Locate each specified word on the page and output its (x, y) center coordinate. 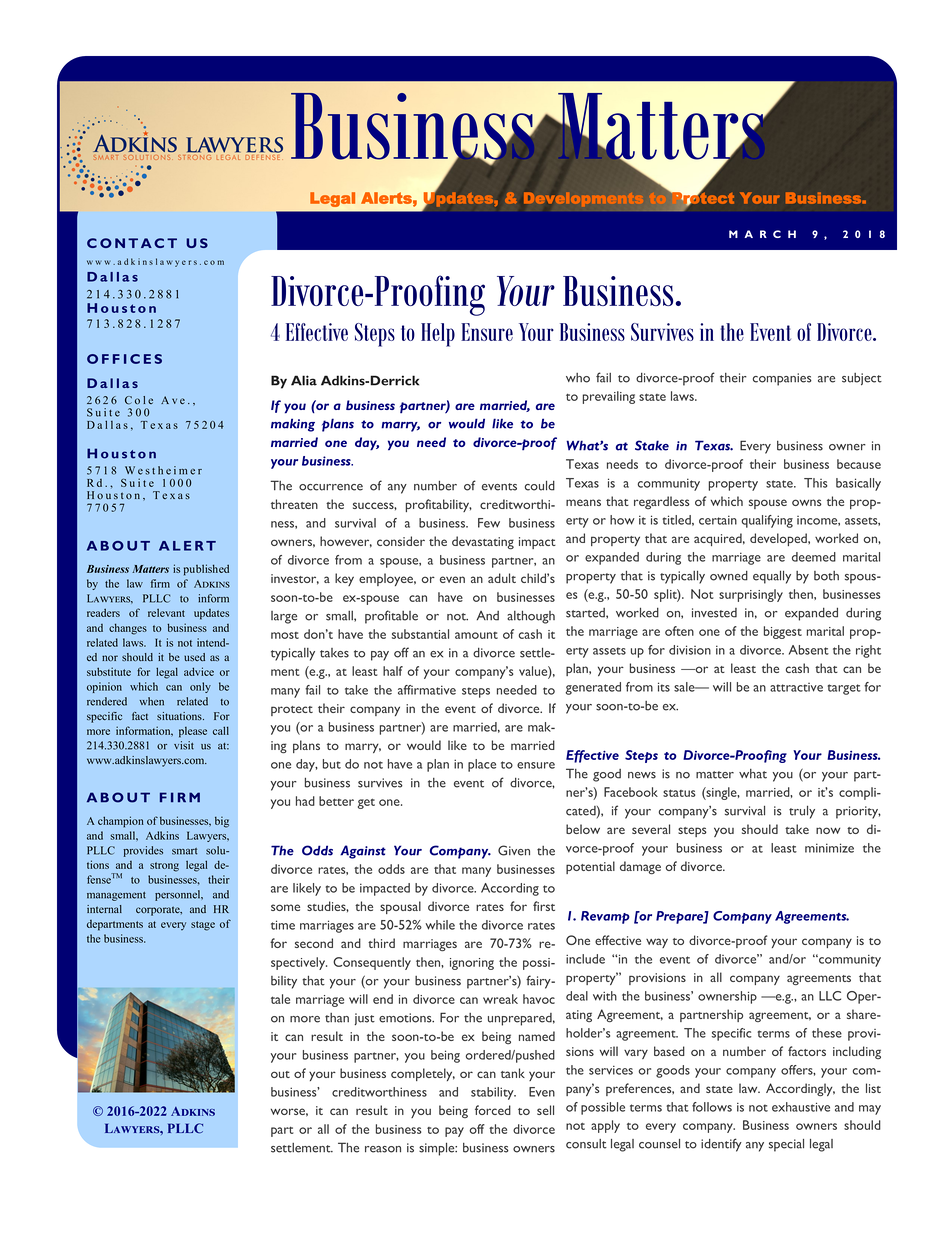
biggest (783, 632)
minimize (829, 848)
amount (476, 635)
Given (514, 850)
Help (438, 335)
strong (164, 867)
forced (493, 1110)
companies (782, 379)
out (280, 1074)
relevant (166, 613)
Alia (304, 380)
